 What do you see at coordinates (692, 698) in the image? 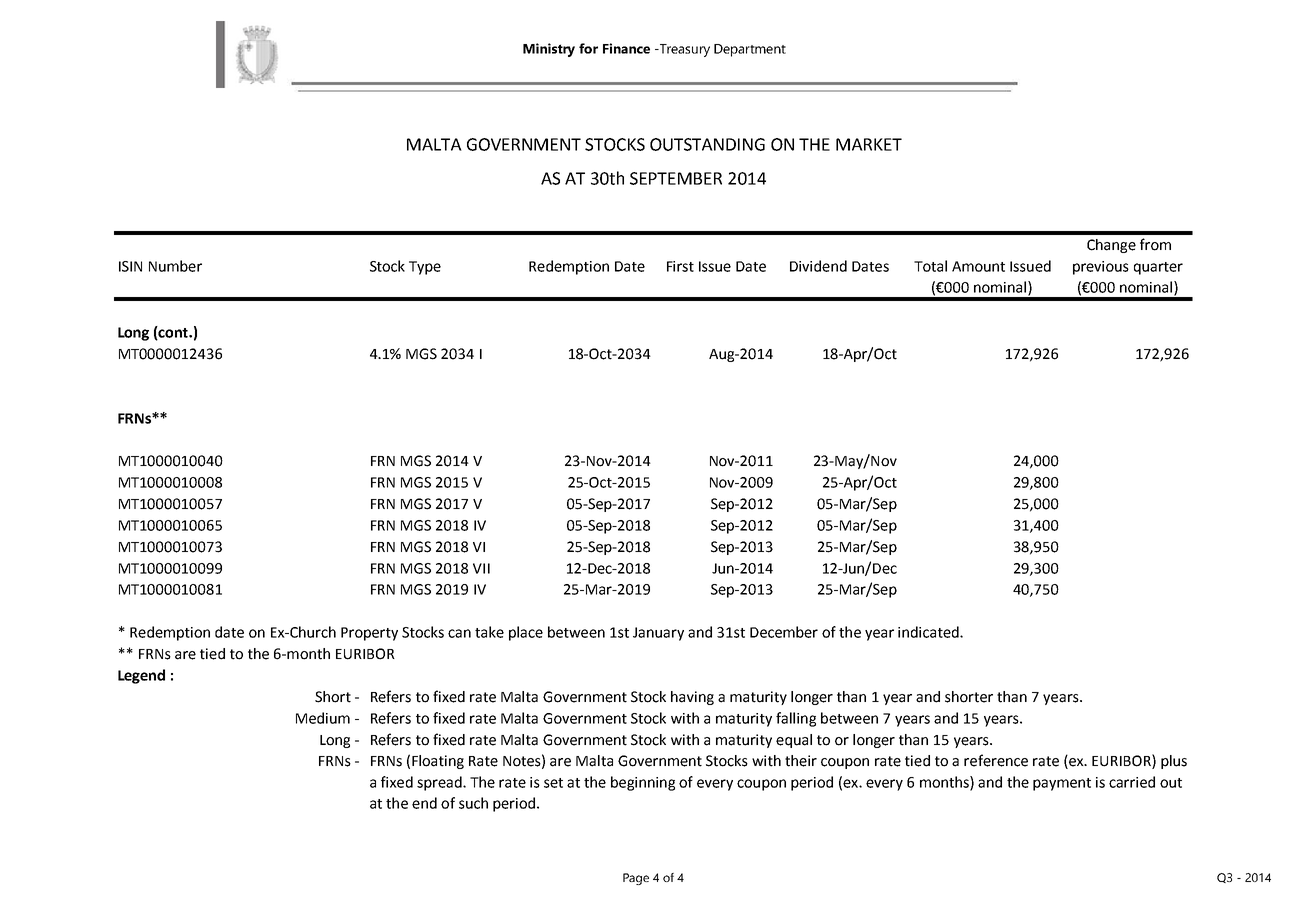
I see `having` at bounding box center [692, 698].
